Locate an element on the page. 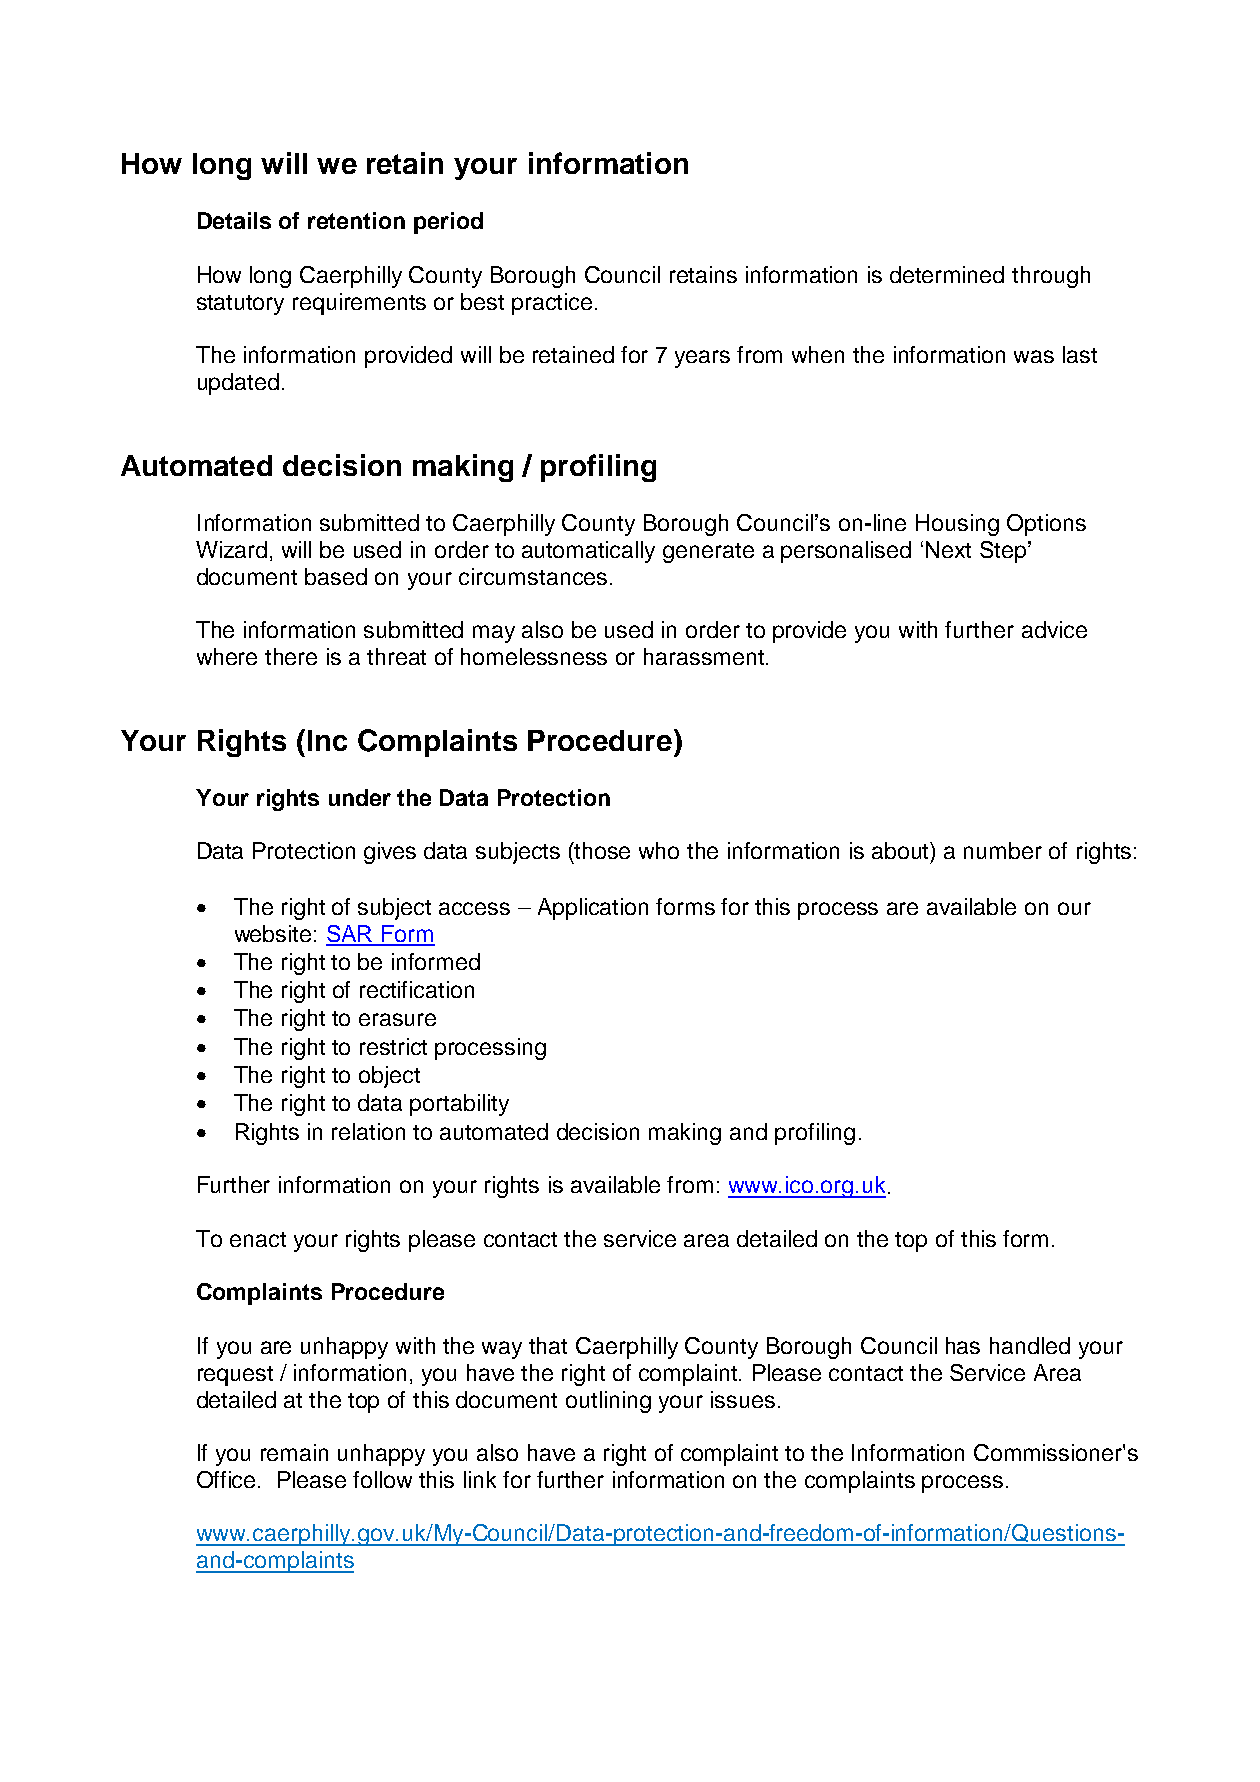 The width and height of the image is (1260, 1782). outlining is located at coordinates (608, 1402).
